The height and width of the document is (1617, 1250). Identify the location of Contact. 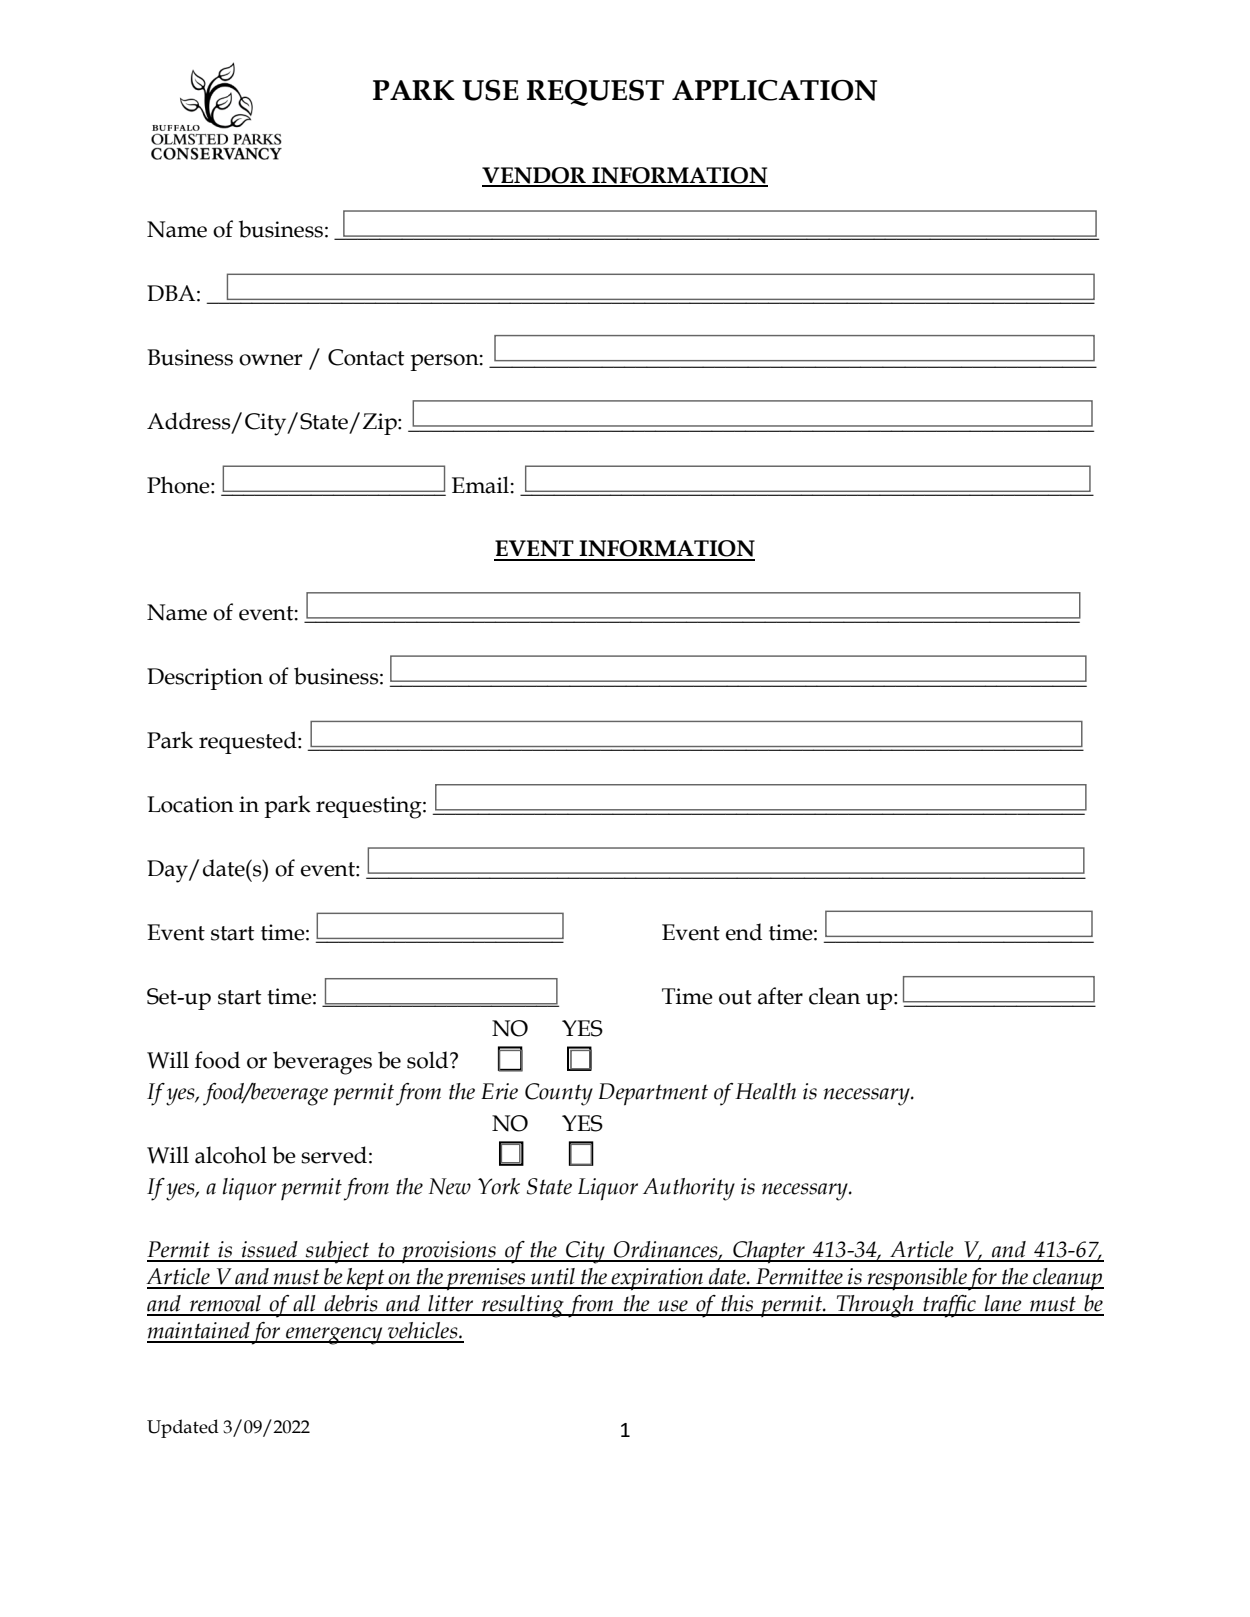
(366, 357).
